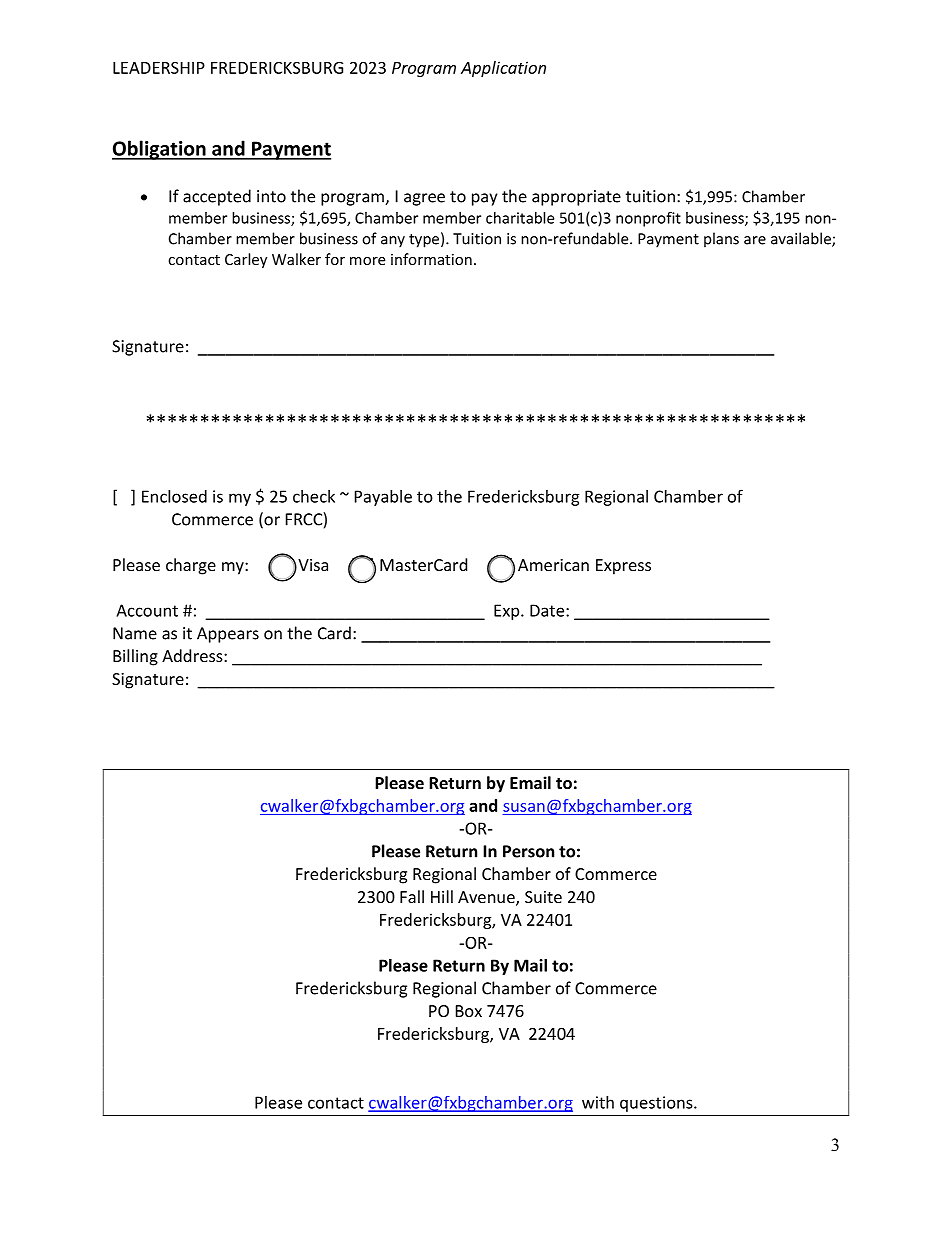 The height and width of the page is (1233, 952). I want to click on plans, so click(721, 240).
